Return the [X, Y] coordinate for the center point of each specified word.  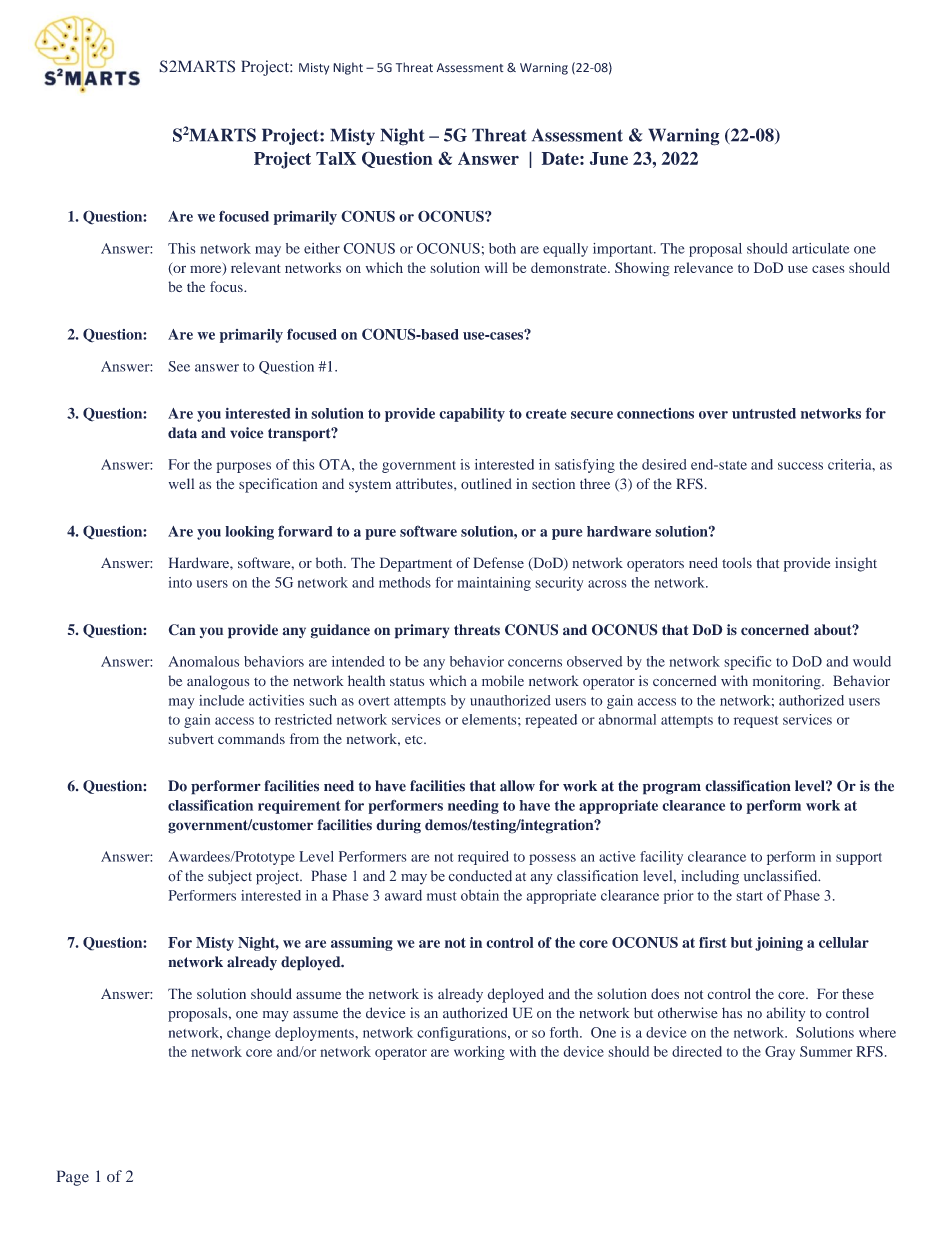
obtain [480, 895]
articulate [821, 248]
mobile [503, 680]
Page [72, 1178]
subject [230, 877]
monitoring [788, 682]
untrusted [764, 413]
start [749, 896]
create [546, 414]
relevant [256, 267]
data [182, 433]
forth [565, 1032]
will [496, 267]
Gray [780, 1053]
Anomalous [203, 661]
